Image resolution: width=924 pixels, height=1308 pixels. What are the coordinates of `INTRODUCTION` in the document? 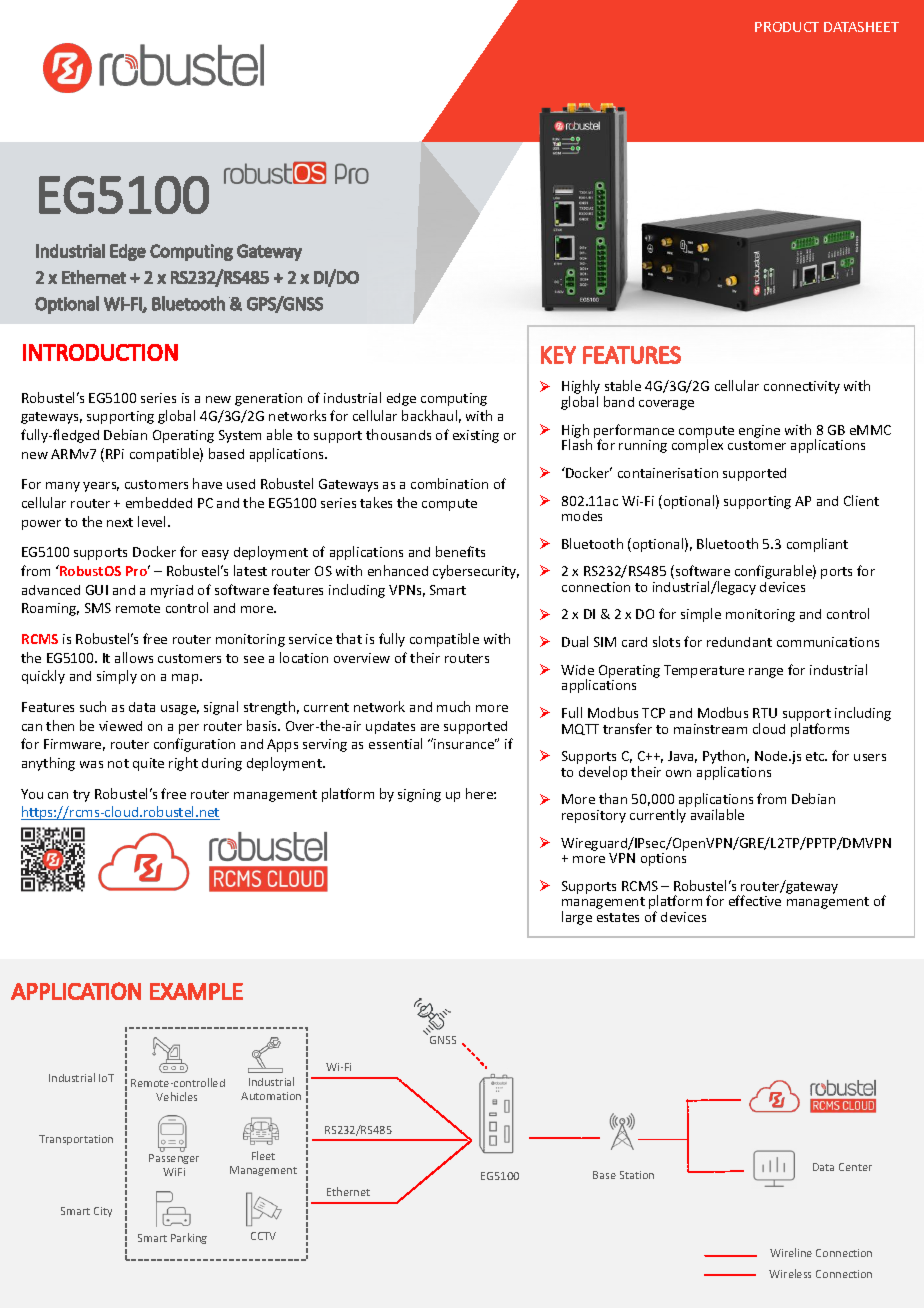 It's located at (100, 352).
